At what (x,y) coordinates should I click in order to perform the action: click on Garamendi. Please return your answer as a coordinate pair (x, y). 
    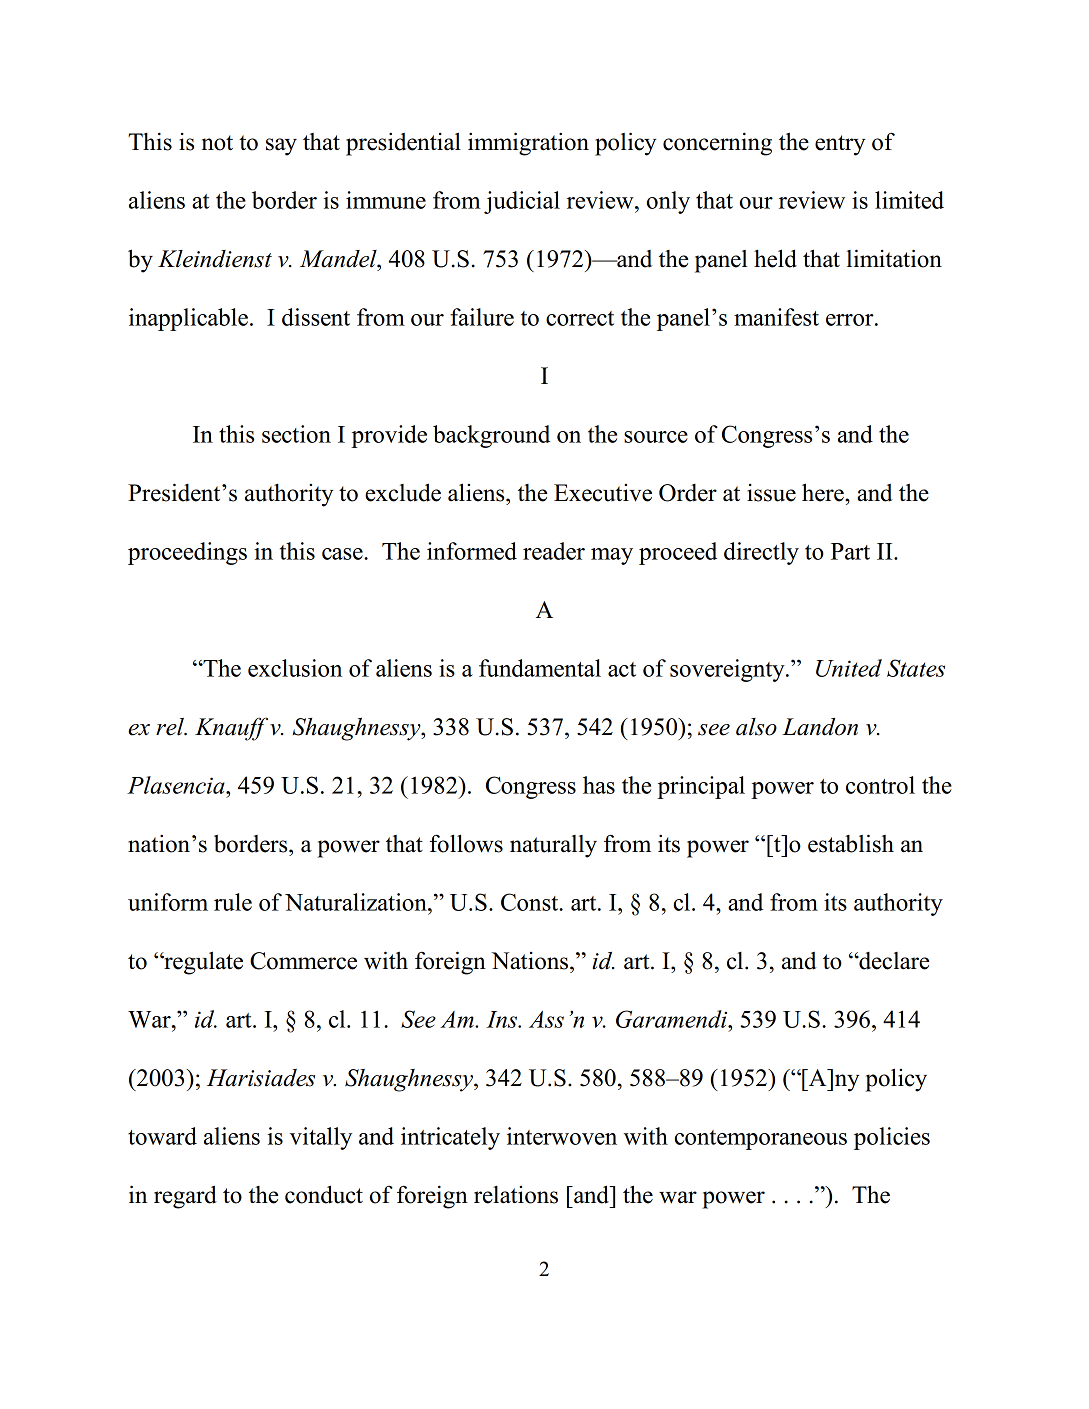
    Looking at the image, I should click on (673, 1019).
